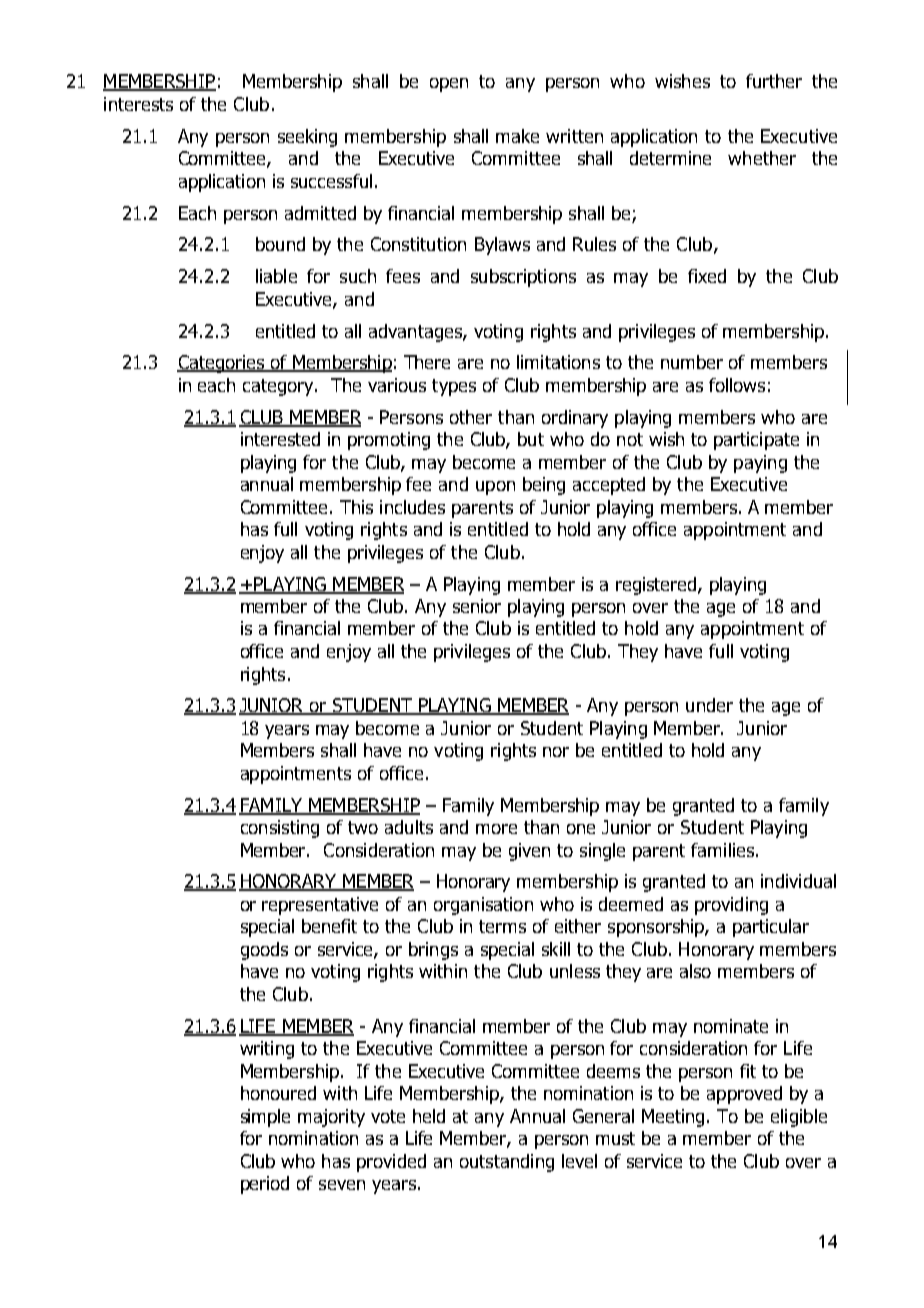 This screenshot has height=1308, width=924. Describe the element at coordinates (774, 81) in the screenshot. I see `further` at that location.
